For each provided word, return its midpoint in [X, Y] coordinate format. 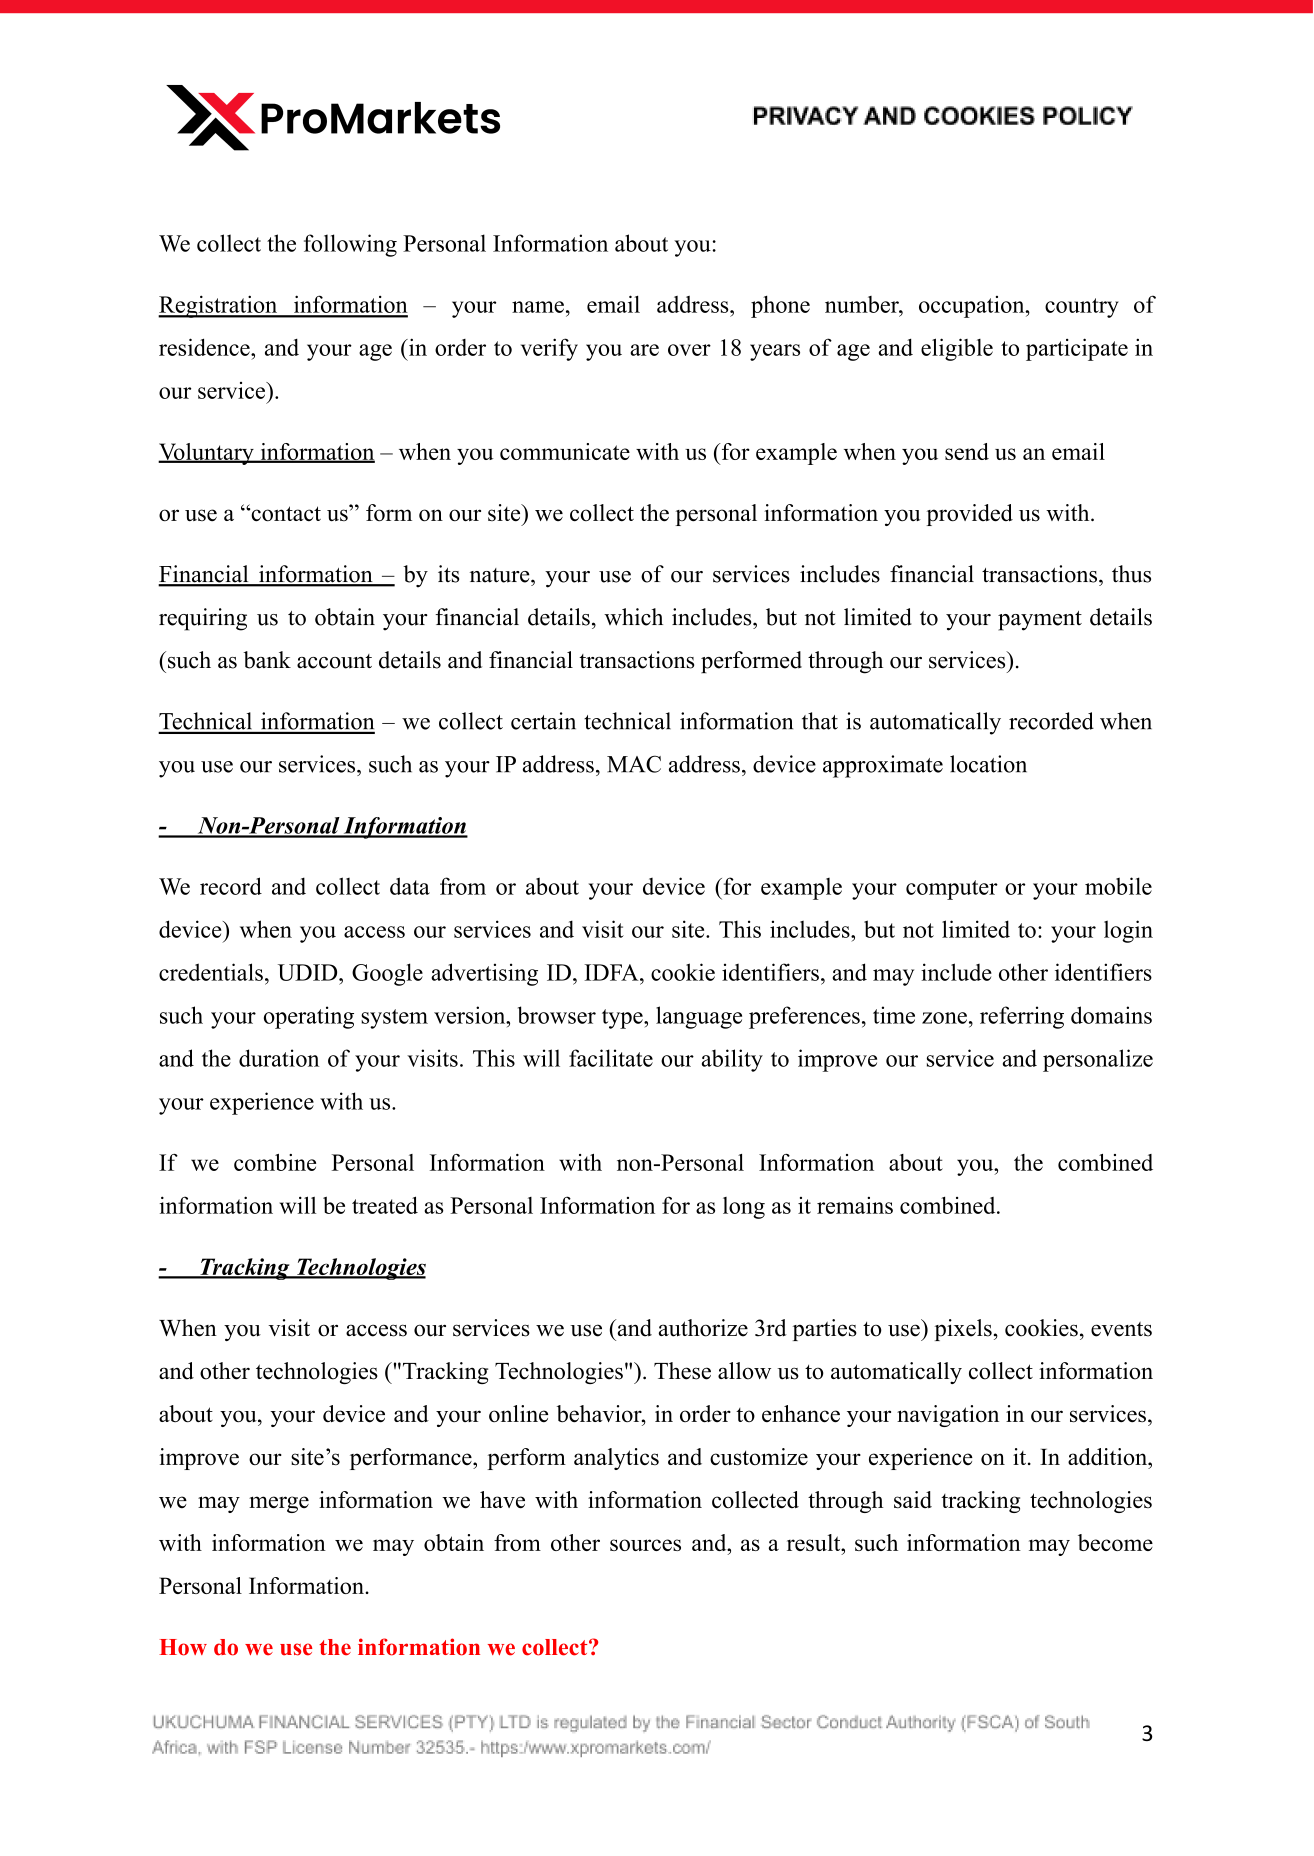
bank [267, 660]
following [350, 245]
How [183, 1647]
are [644, 350]
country [1082, 308]
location [988, 764]
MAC [634, 764]
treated [385, 1205]
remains [855, 1205]
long [744, 1208]
